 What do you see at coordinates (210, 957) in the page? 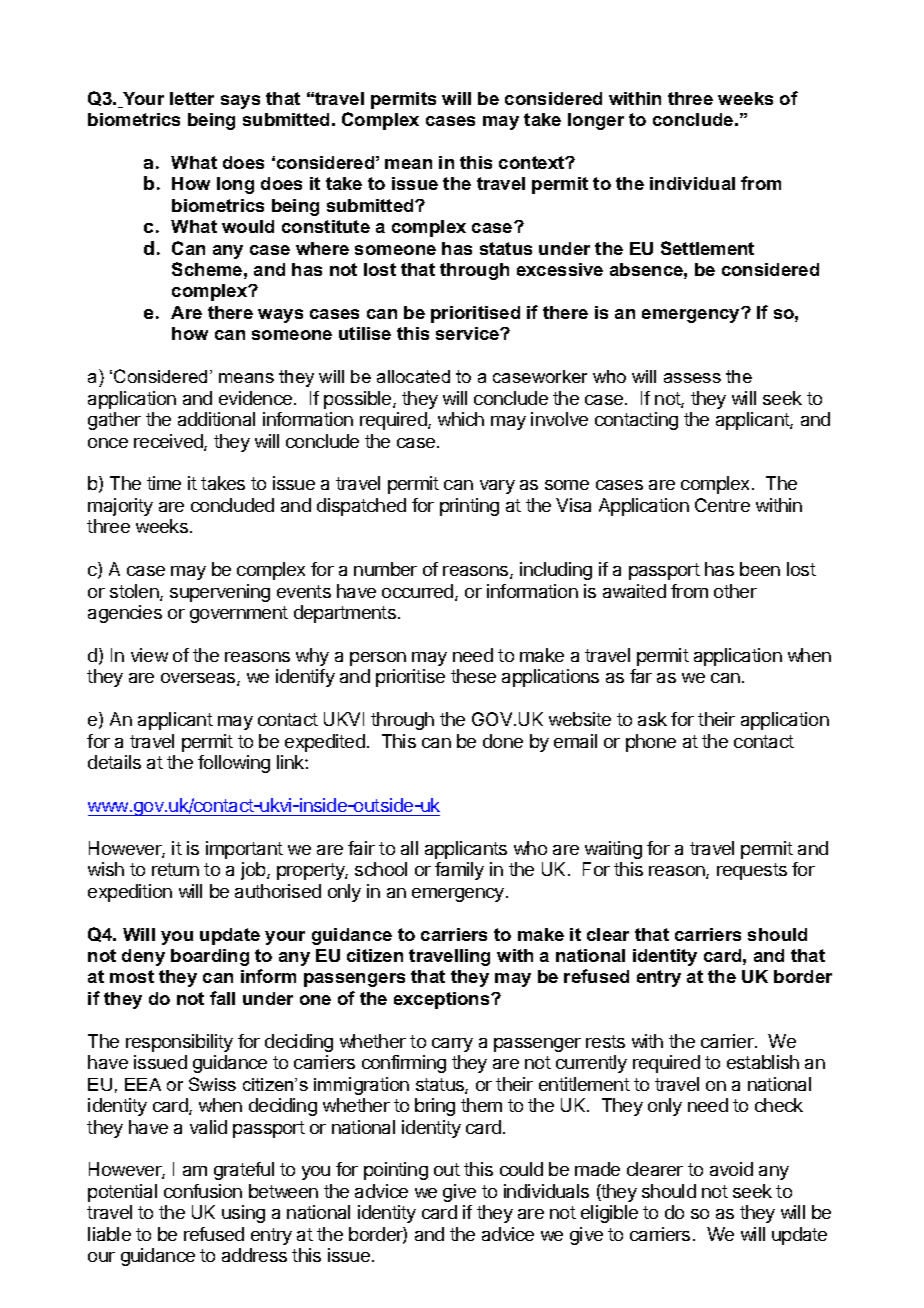
I see `boarding` at bounding box center [210, 957].
